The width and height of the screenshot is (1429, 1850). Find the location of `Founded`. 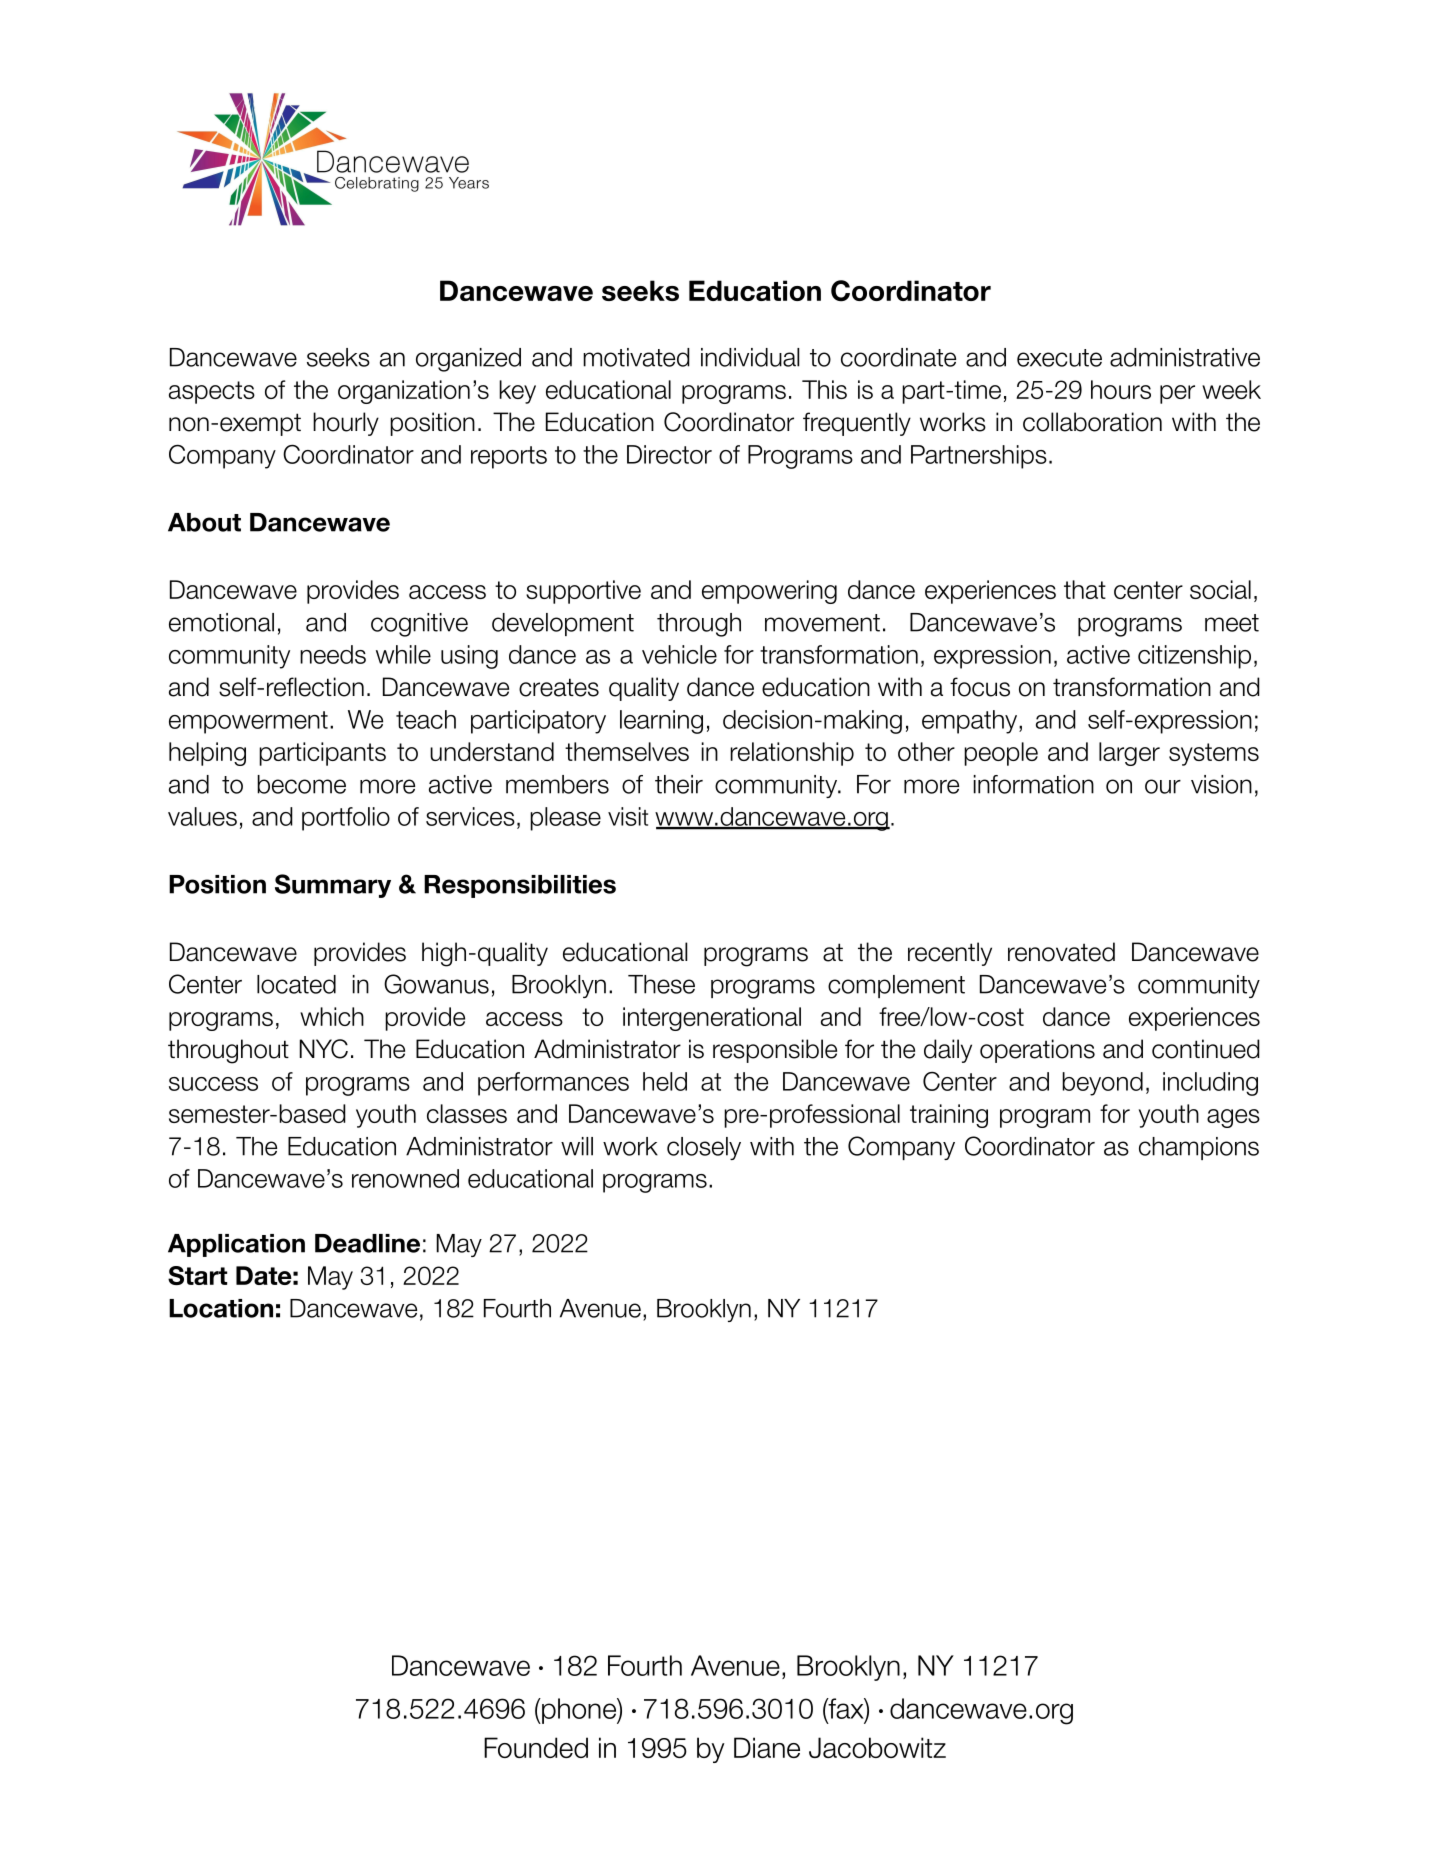

Founded is located at coordinates (536, 1747).
